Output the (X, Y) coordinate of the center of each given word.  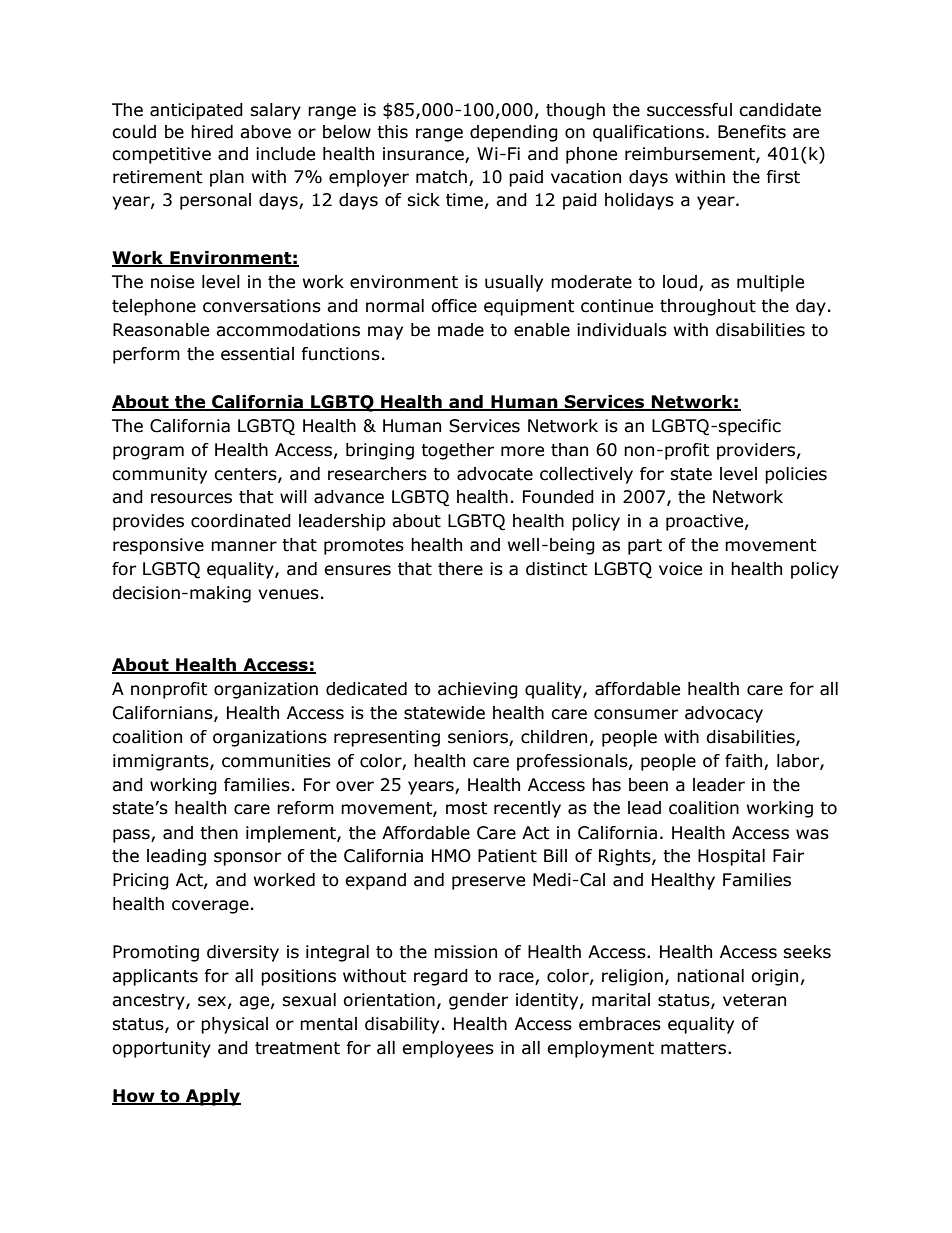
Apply (212, 1097)
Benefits (752, 132)
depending (514, 133)
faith (743, 761)
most (466, 808)
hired (212, 132)
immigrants (162, 762)
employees (448, 1049)
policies (796, 475)
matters (693, 1048)
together (457, 451)
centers (246, 475)
